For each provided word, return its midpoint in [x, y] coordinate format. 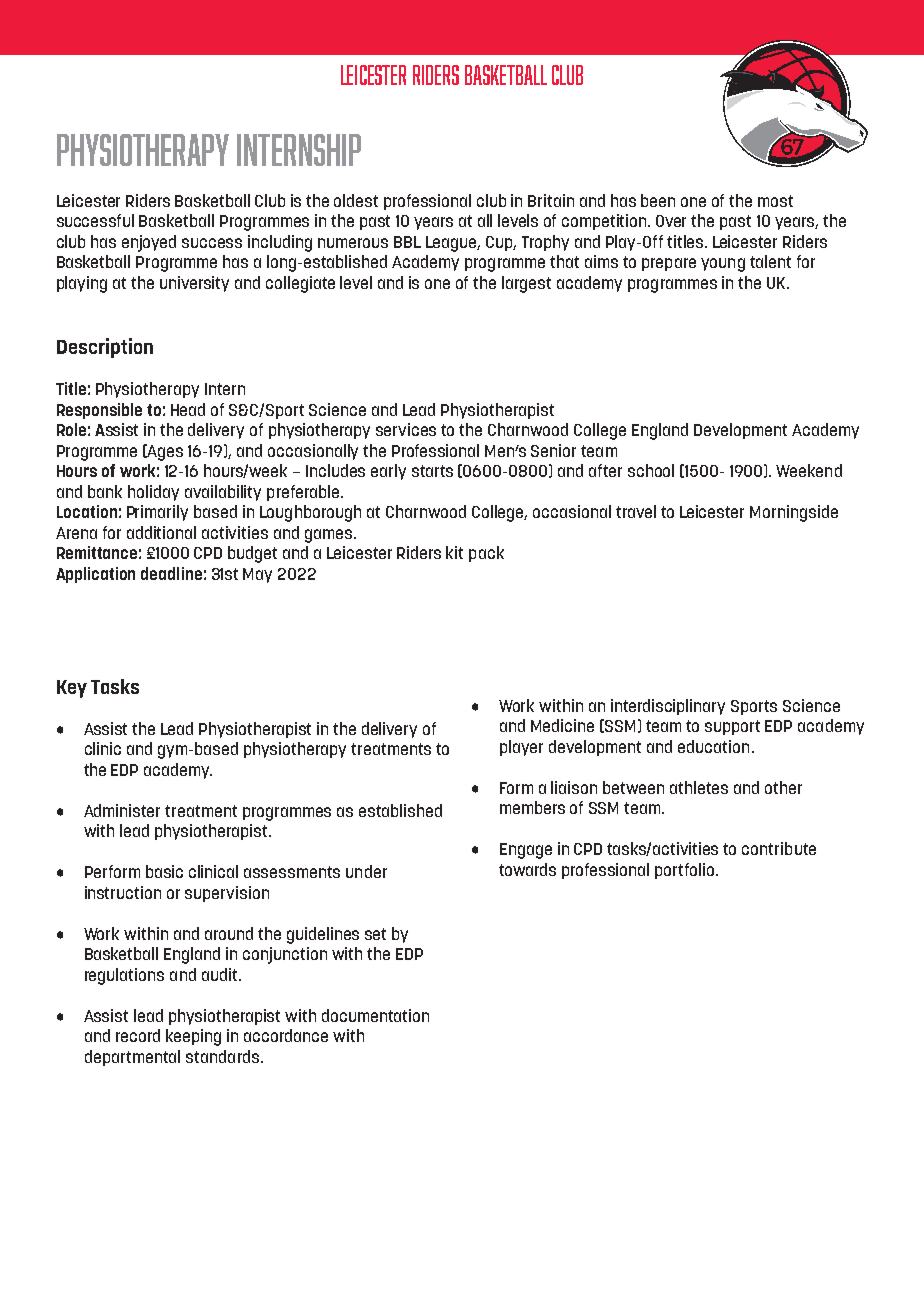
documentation [375, 1015]
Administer [122, 810]
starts [432, 471]
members [532, 807]
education [713, 746]
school [651, 470]
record [138, 1035]
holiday [153, 493]
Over [671, 221]
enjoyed [149, 243]
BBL [407, 242]
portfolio [686, 871]
